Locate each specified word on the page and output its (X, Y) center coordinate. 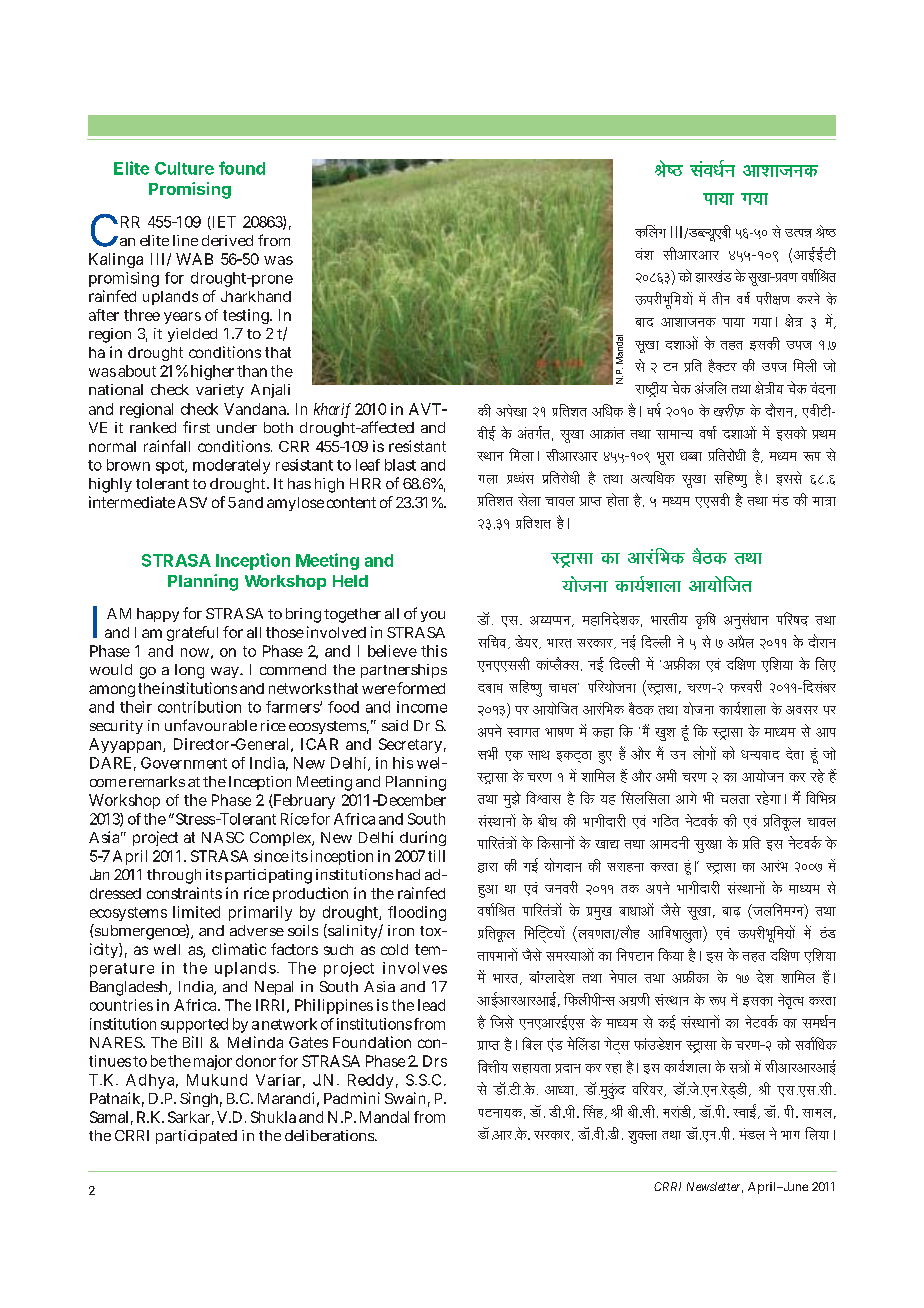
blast (400, 465)
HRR (365, 483)
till (436, 856)
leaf (368, 465)
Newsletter (715, 1187)
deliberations (331, 1135)
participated (196, 1137)
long (189, 671)
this (434, 651)
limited (196, 912)
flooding (417, 913)
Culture (184, 168)
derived (227, 240)
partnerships (404, 671)
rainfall (167, 446)
